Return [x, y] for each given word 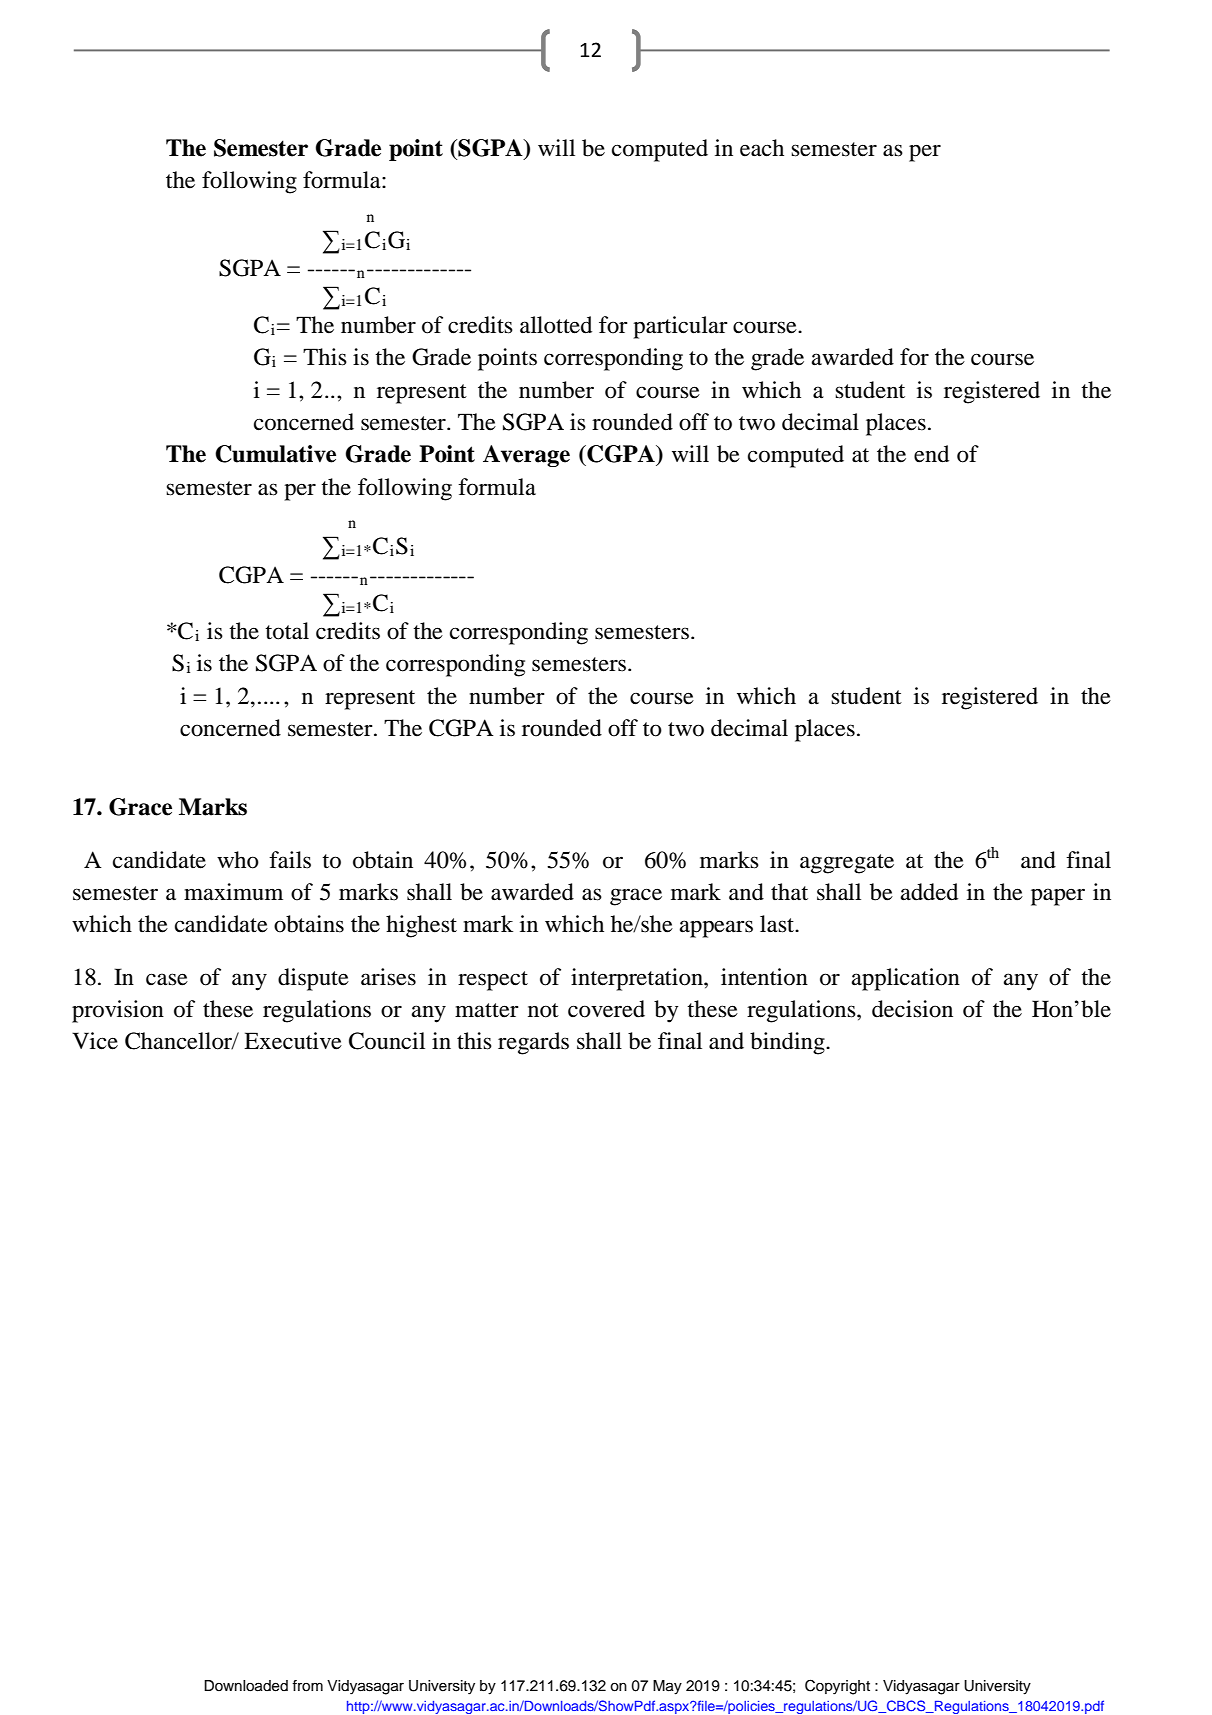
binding [788, 1043]
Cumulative [275, 454]
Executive [293, 1041]
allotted [556, 325]
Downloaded [246, 1686]
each [762, 148]
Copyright [837, 1687]
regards [533, 1043]
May [667, 1687]
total [287, 631]
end [931, 454]
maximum [233, 892]
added [929, 892]
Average [526, 456]
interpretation [638, 979]
